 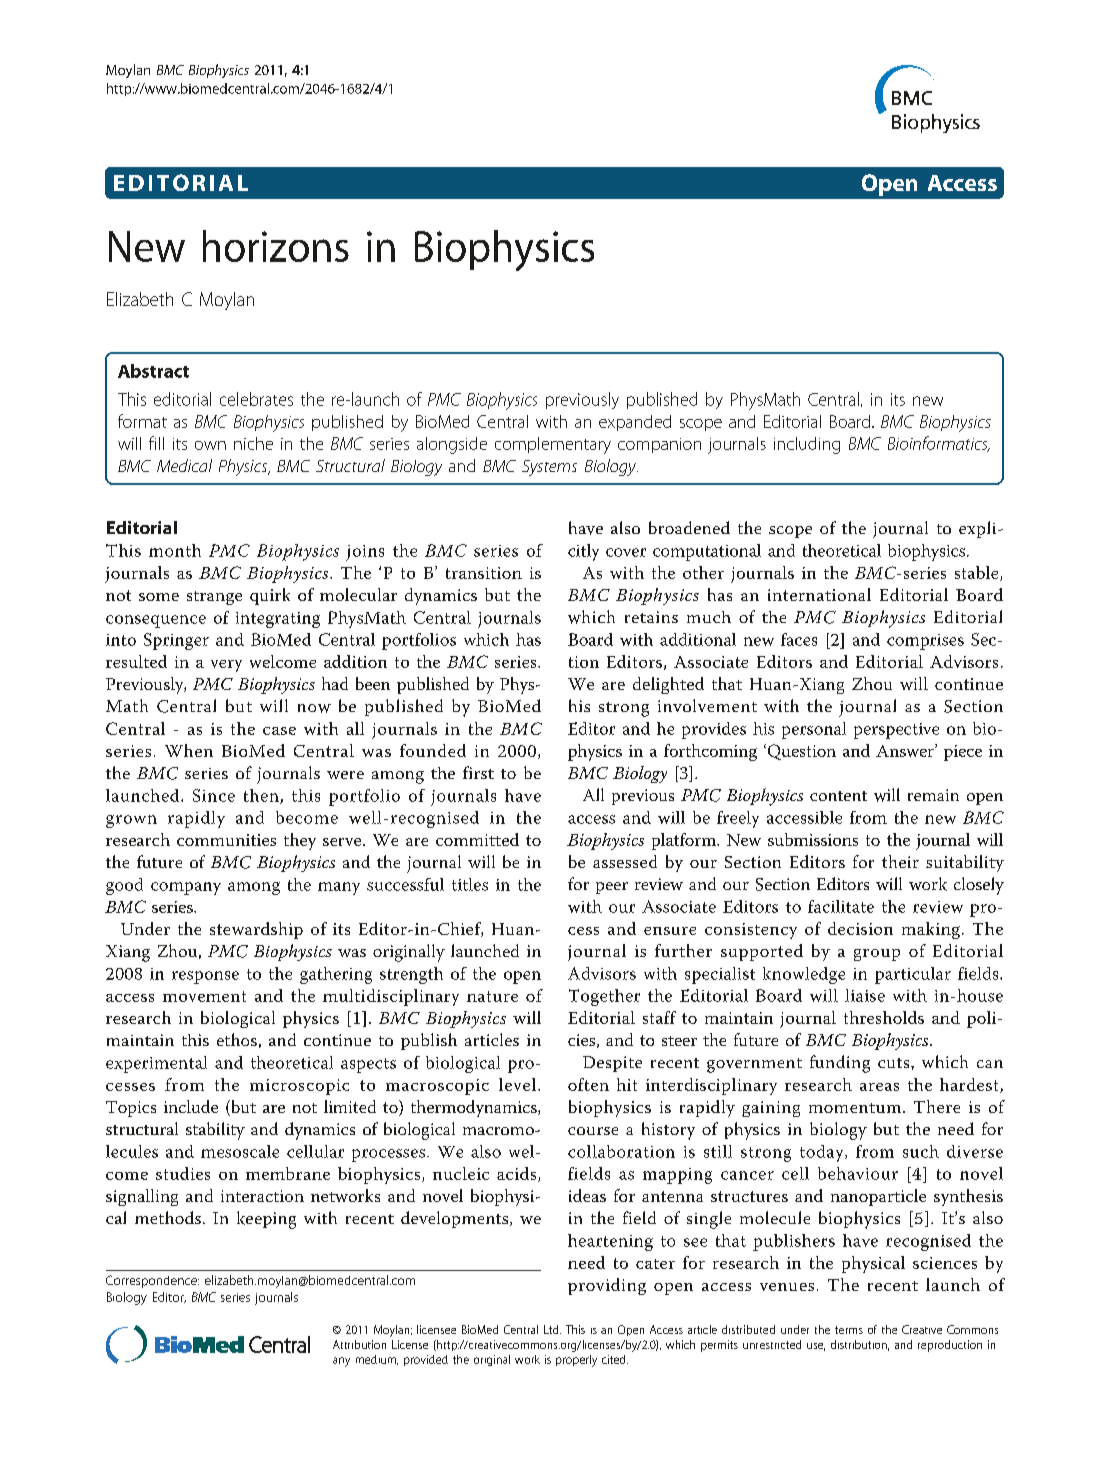 What do you see at coordinates (604, 997) in the screenshot?
I see `Together` at bounding box center [604, 997].
